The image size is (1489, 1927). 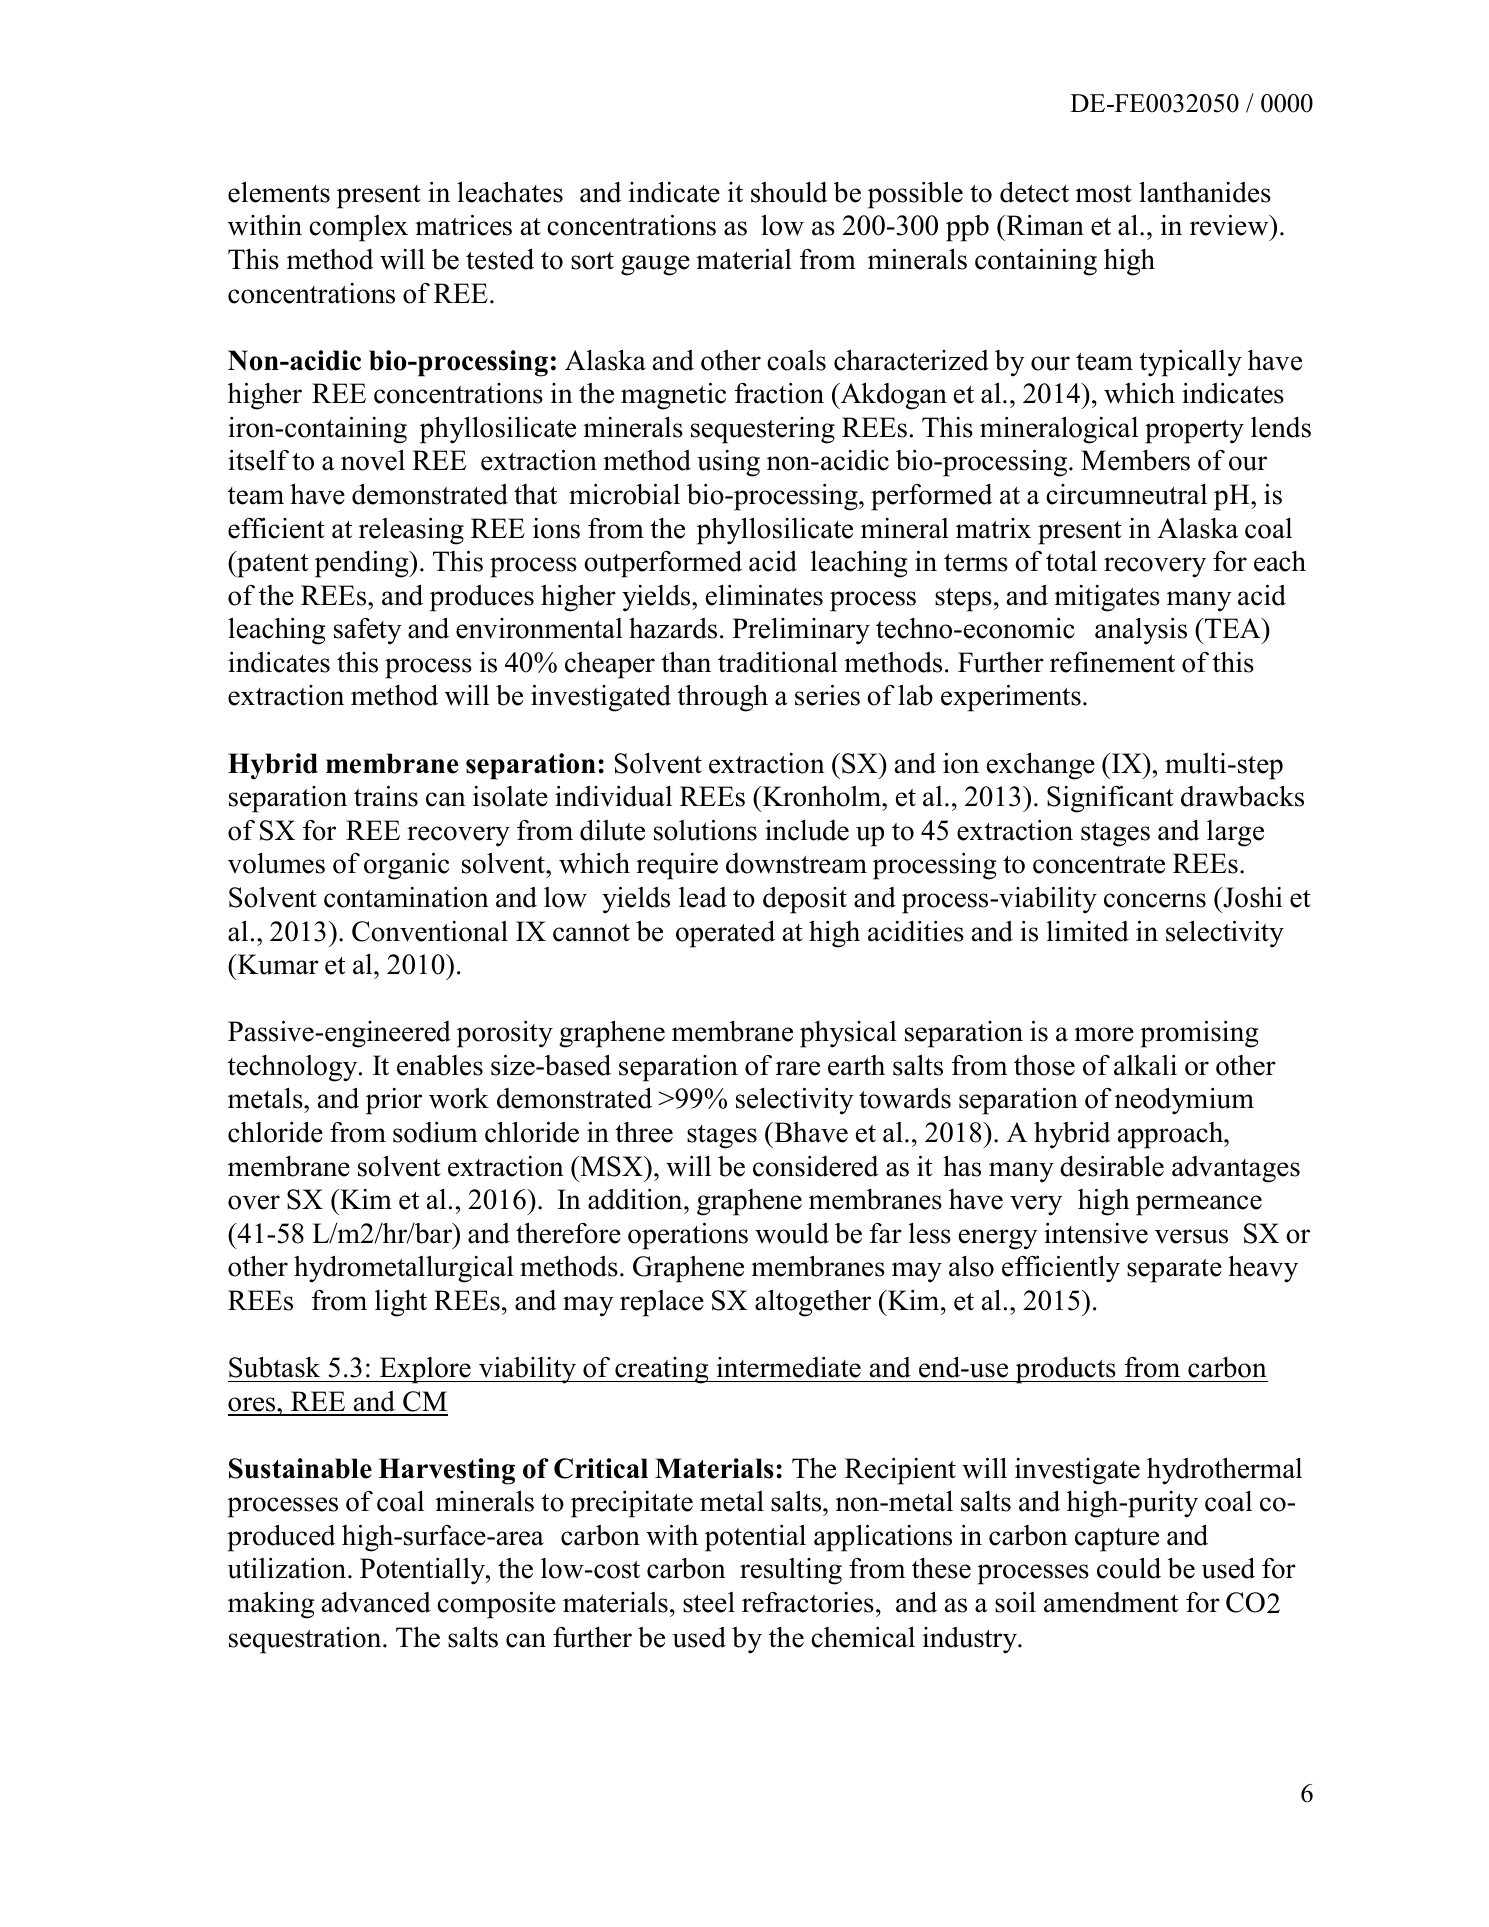 I want to click on review, so click(x=1230, y=225).
